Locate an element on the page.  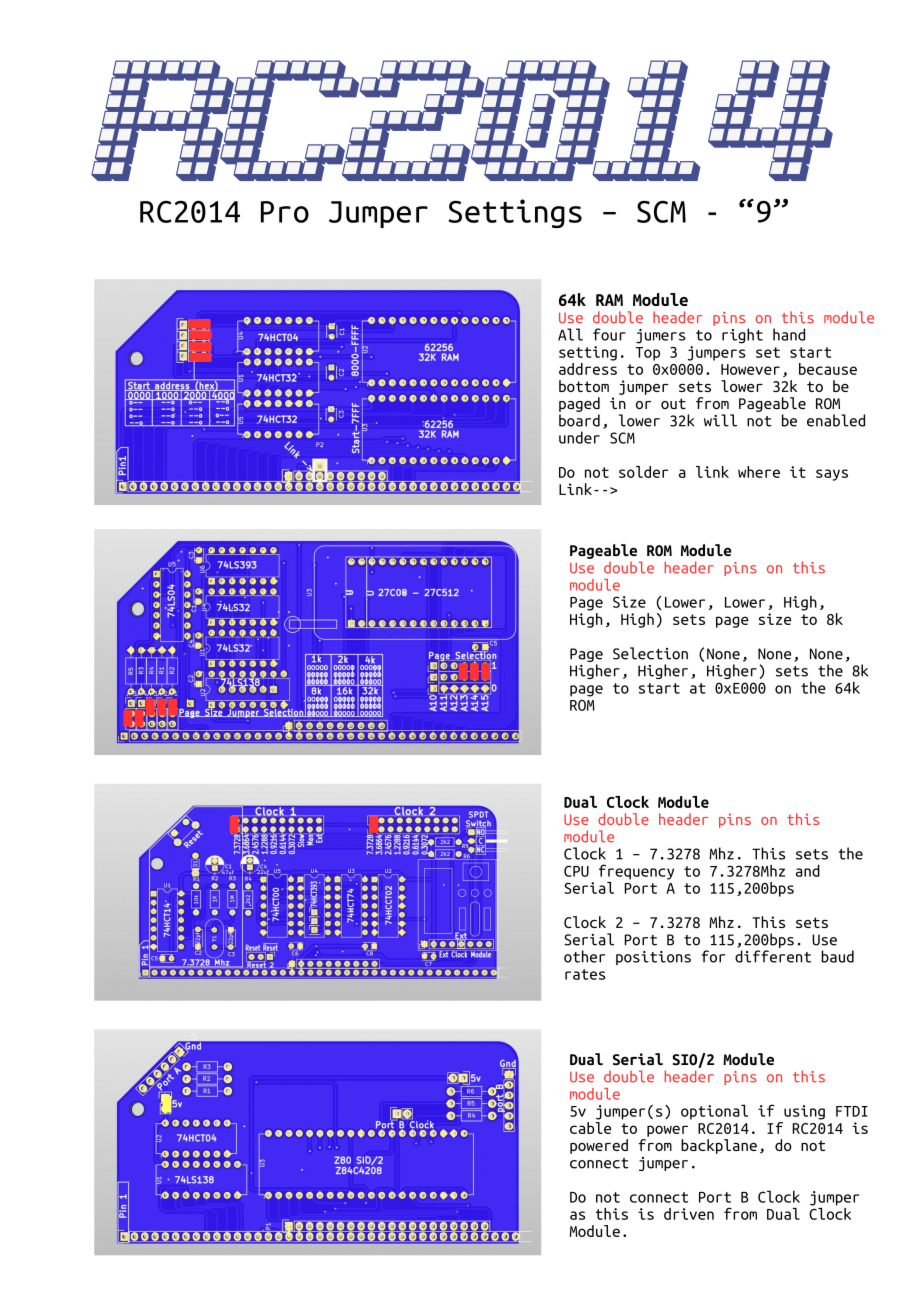
enabled is located at coordinates (836, 420).
